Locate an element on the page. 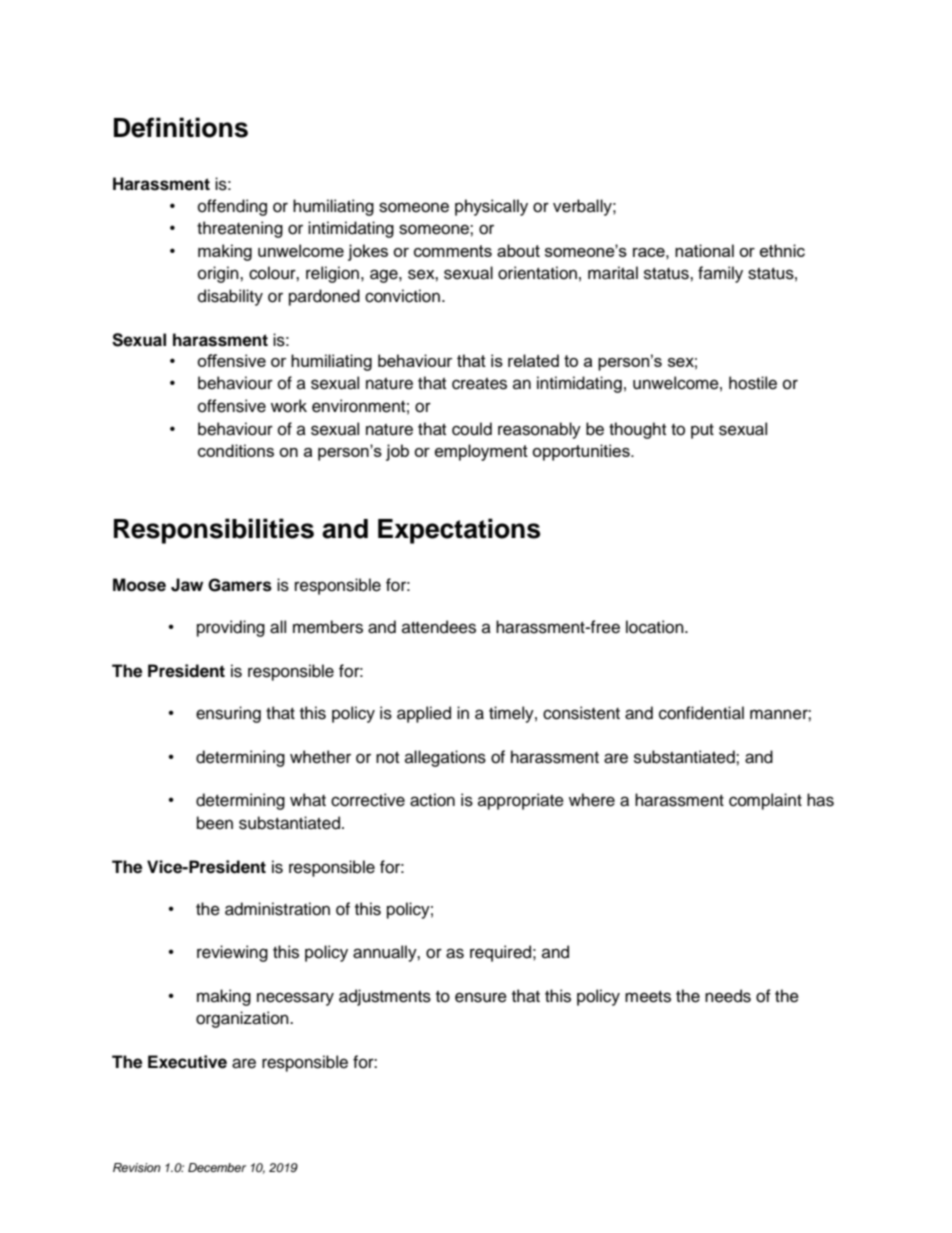  physically is located at coordinates (491, 207).
